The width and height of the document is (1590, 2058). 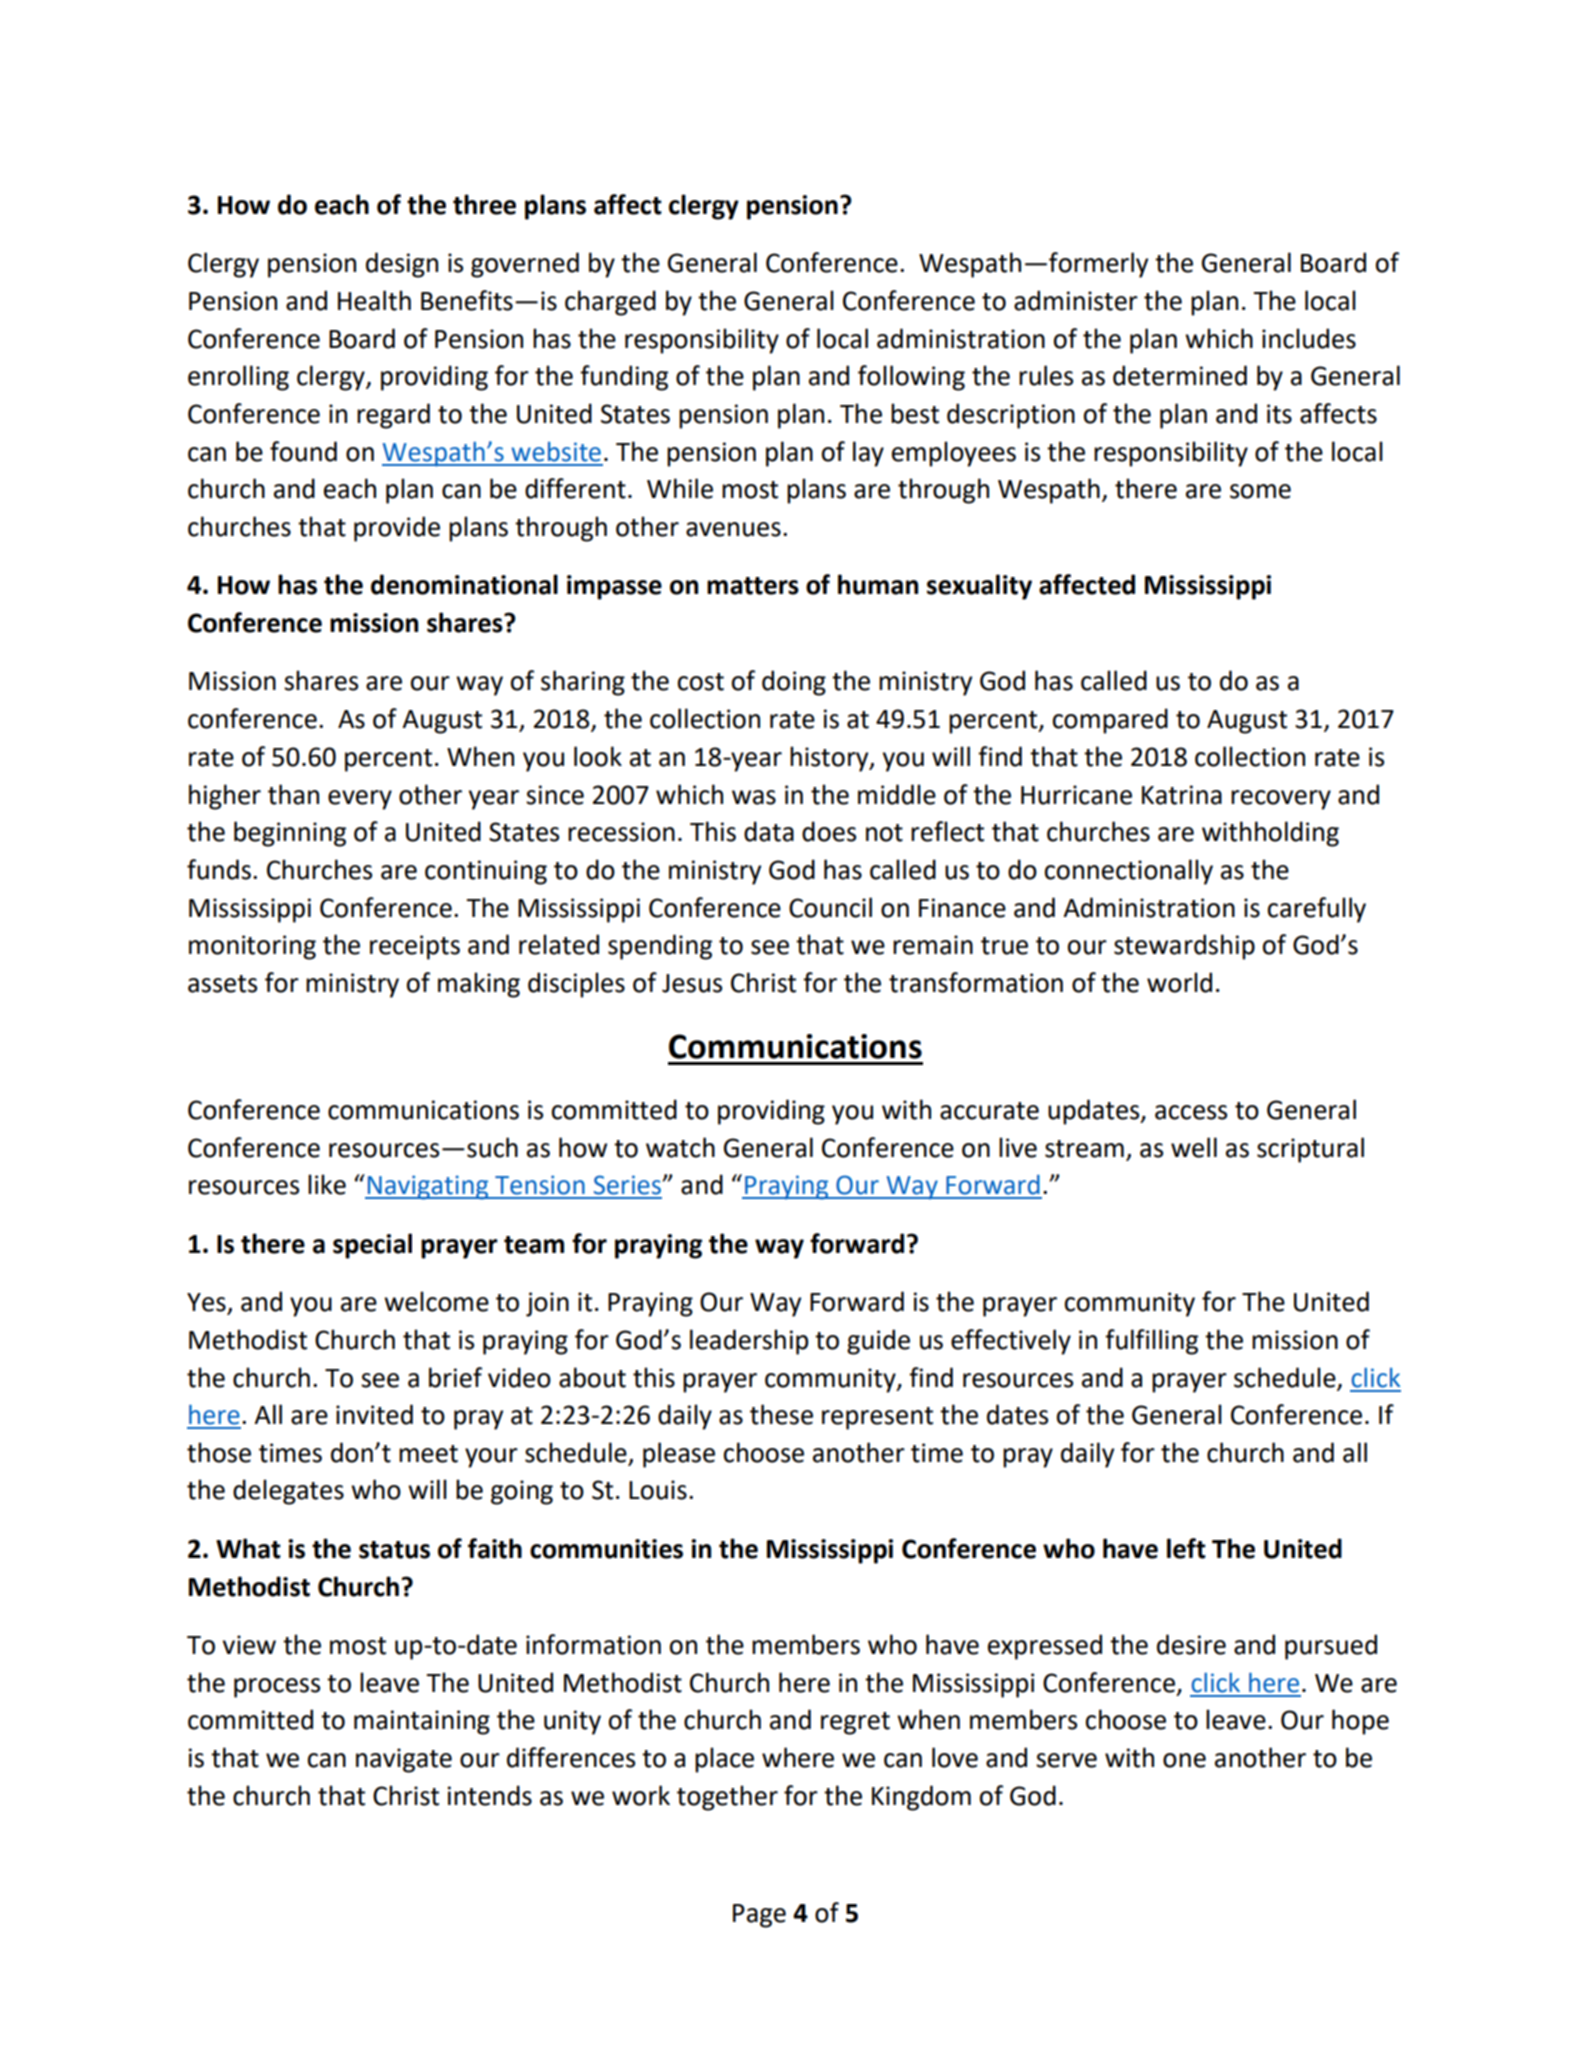 I want to click on access, so click(x=1191, y=1112).
